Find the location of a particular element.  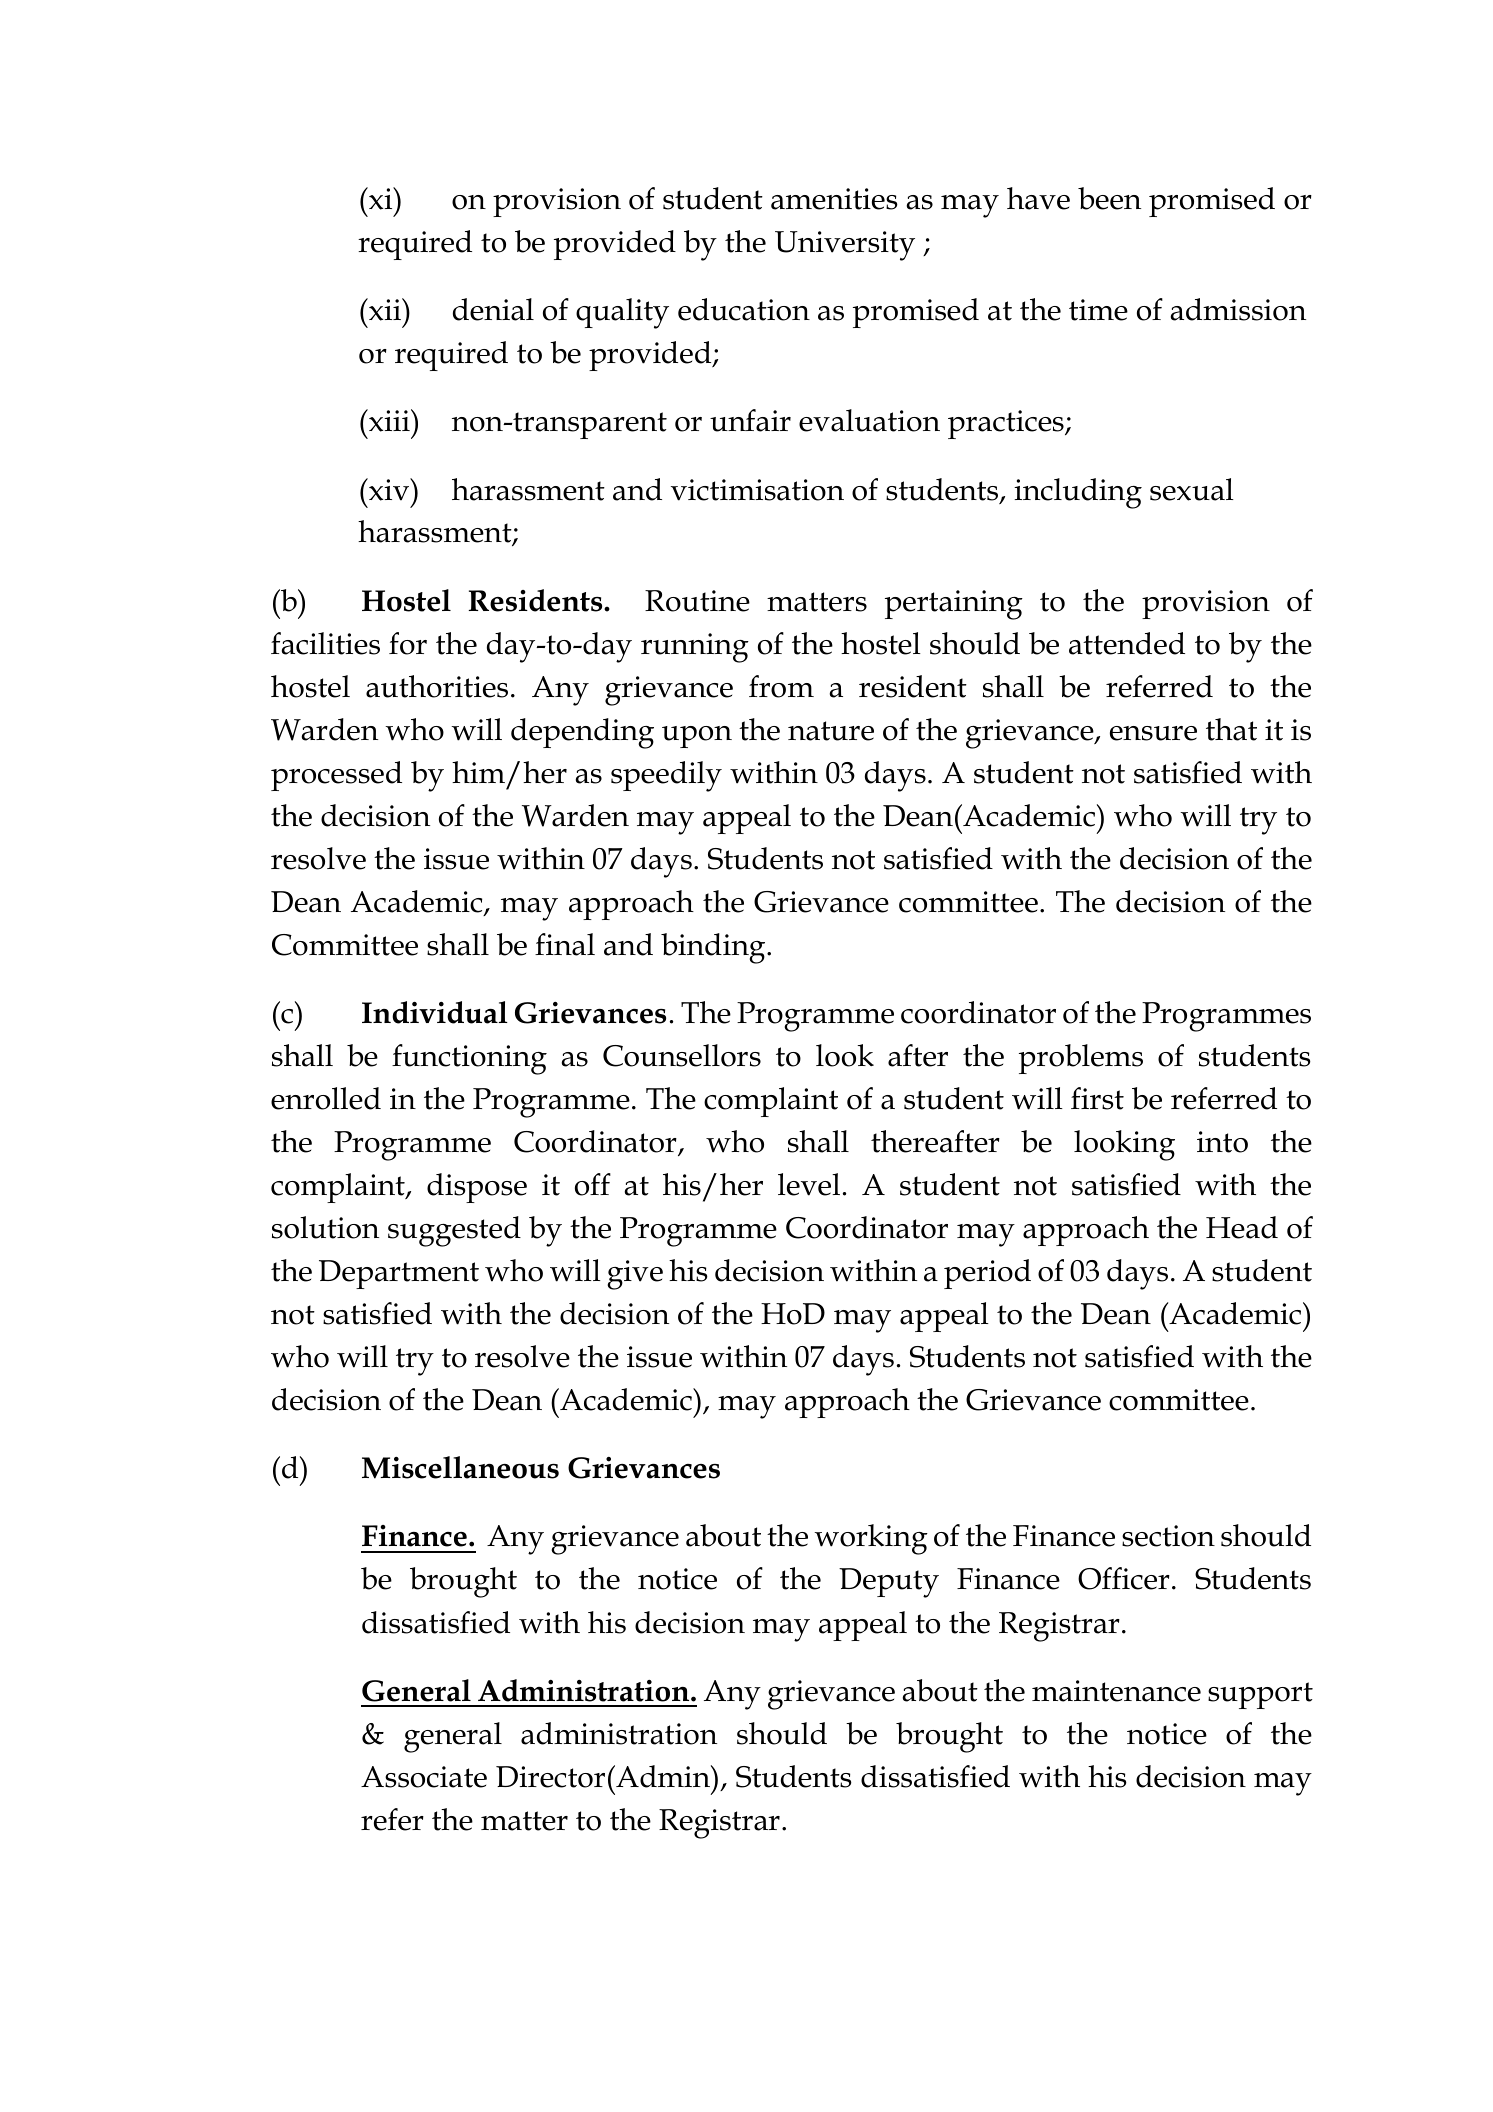

Individual is located at coordinates (435, 1012).
